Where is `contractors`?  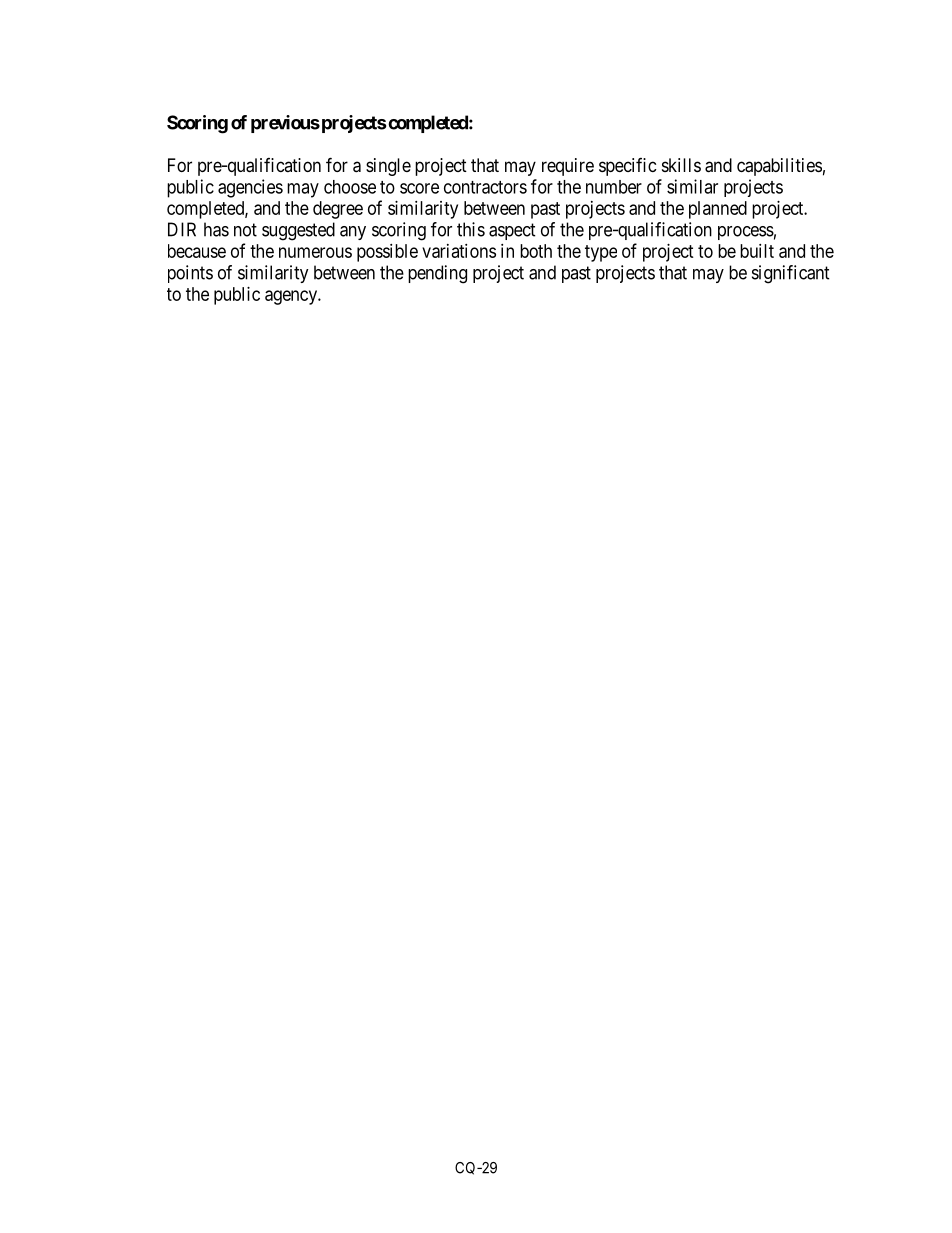
contractors is located at coordinates (485, 187).
